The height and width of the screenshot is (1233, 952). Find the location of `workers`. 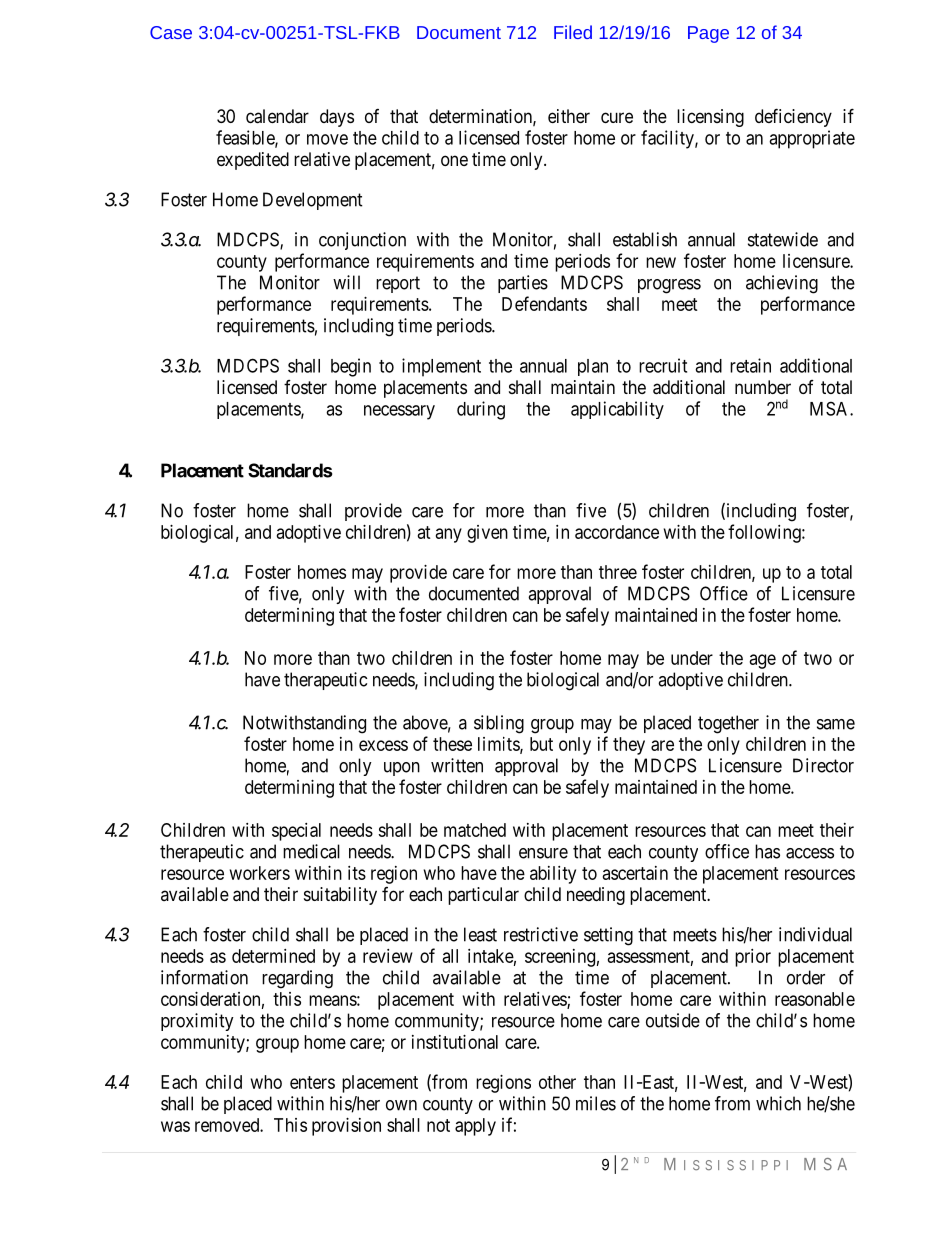

workers is located at coordinates (260, 873).
